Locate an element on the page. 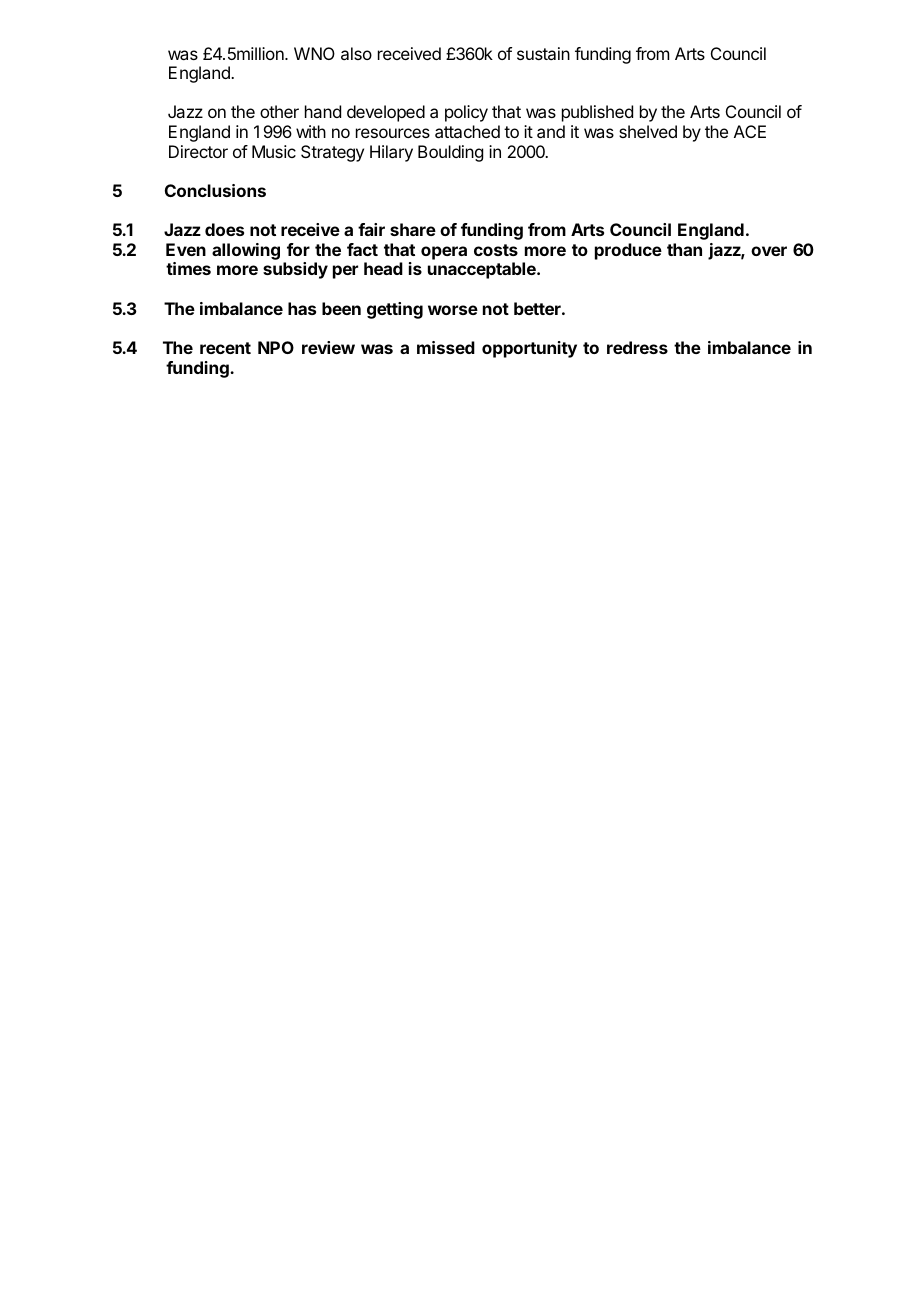 This page has width=924, height=1308. missed is located at coordinates (446, 347).
